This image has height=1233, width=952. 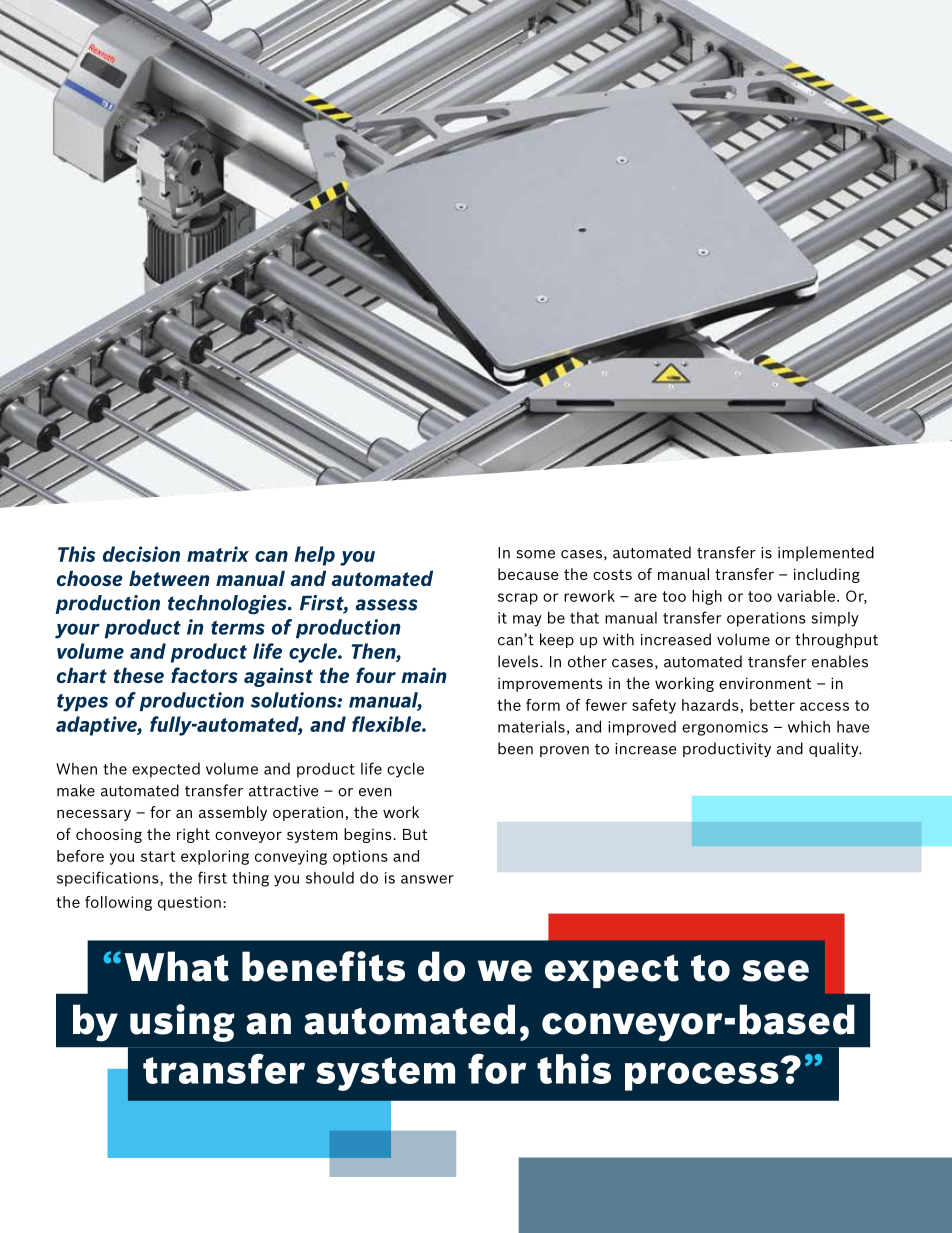 I want to click on main, so click(x=424, y=675).
